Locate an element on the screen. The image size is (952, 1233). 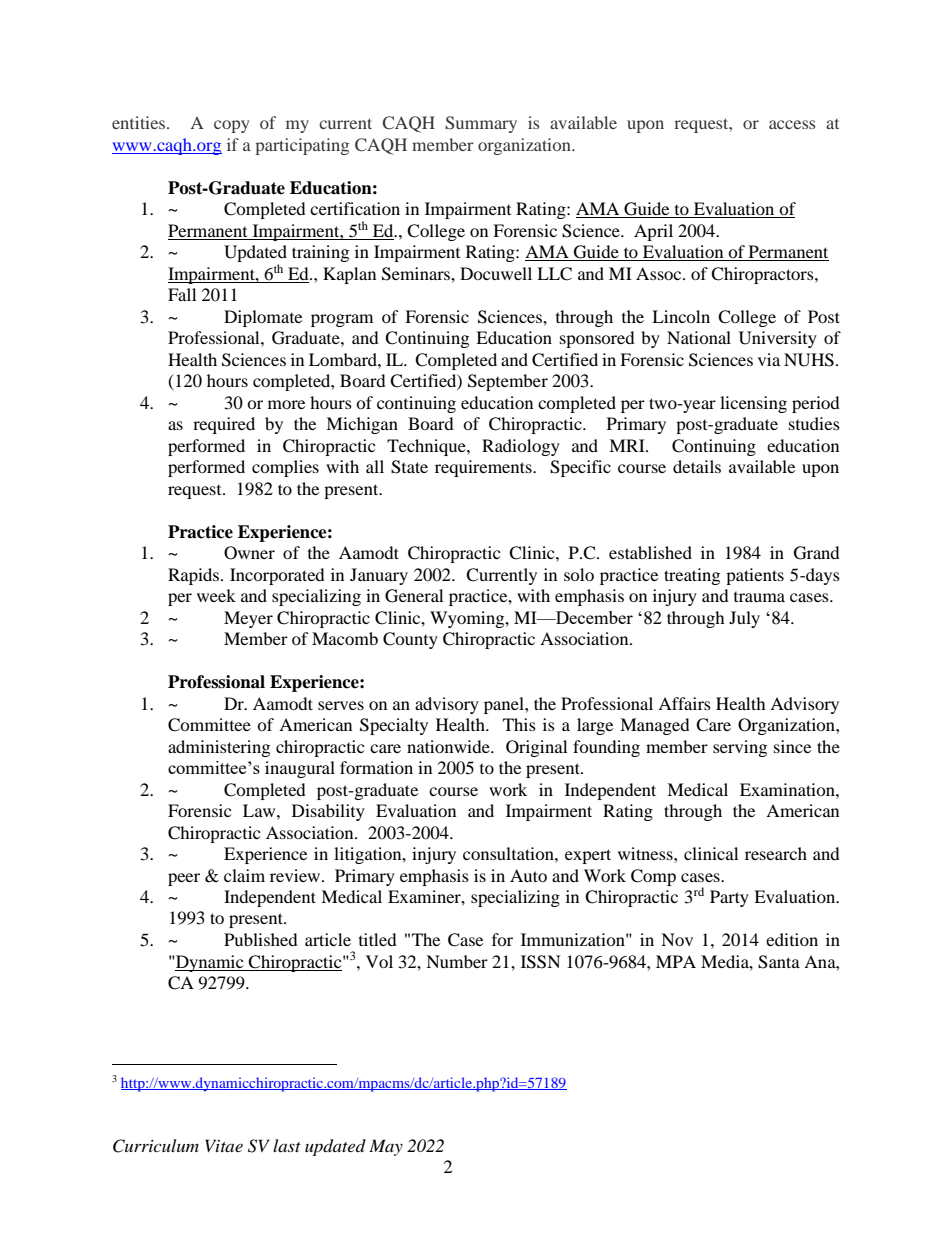
copy is located at coordinates (231, 126).
